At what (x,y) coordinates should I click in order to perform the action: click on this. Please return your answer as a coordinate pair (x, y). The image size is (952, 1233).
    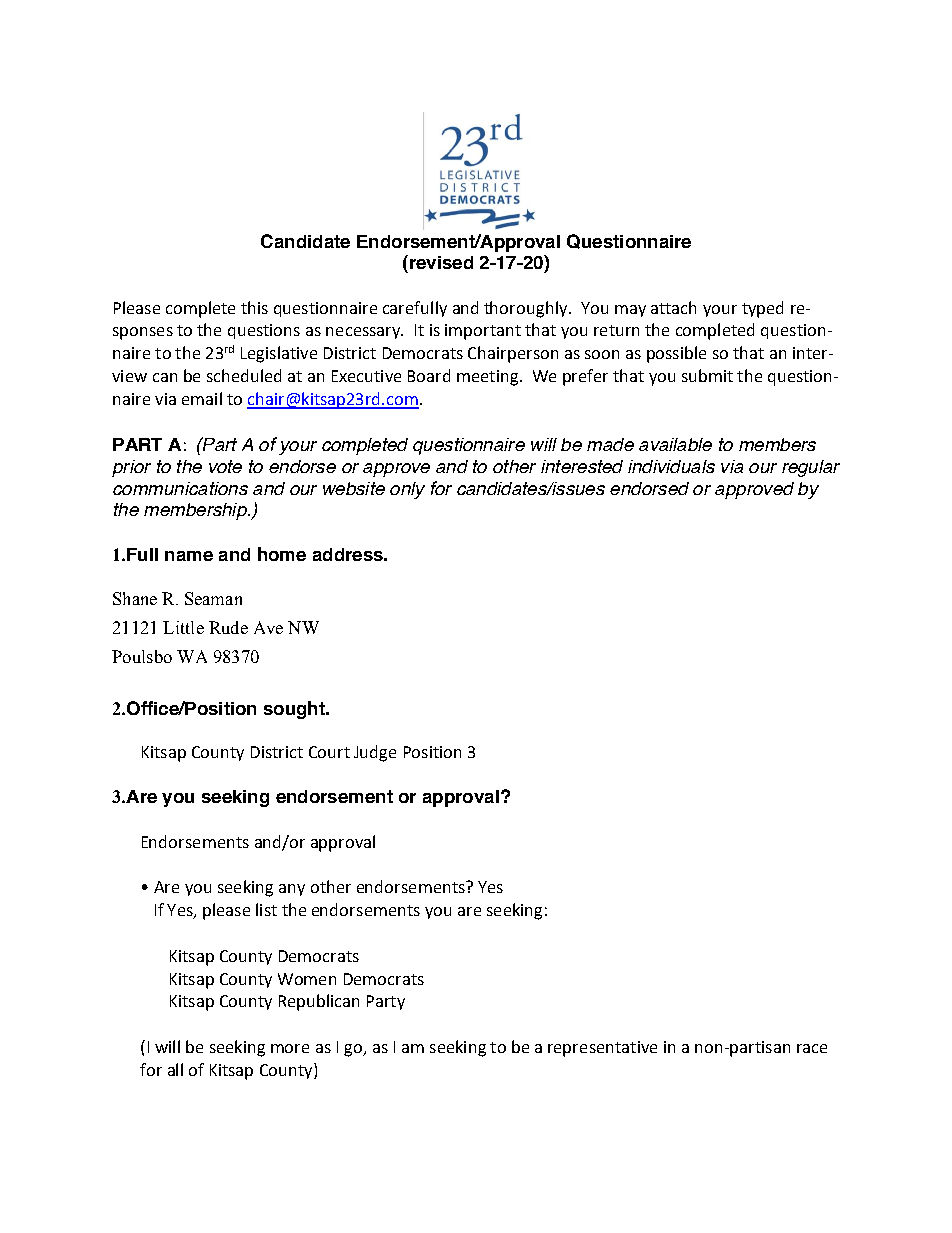
    Looking at the image, I should click on (254, 307).
